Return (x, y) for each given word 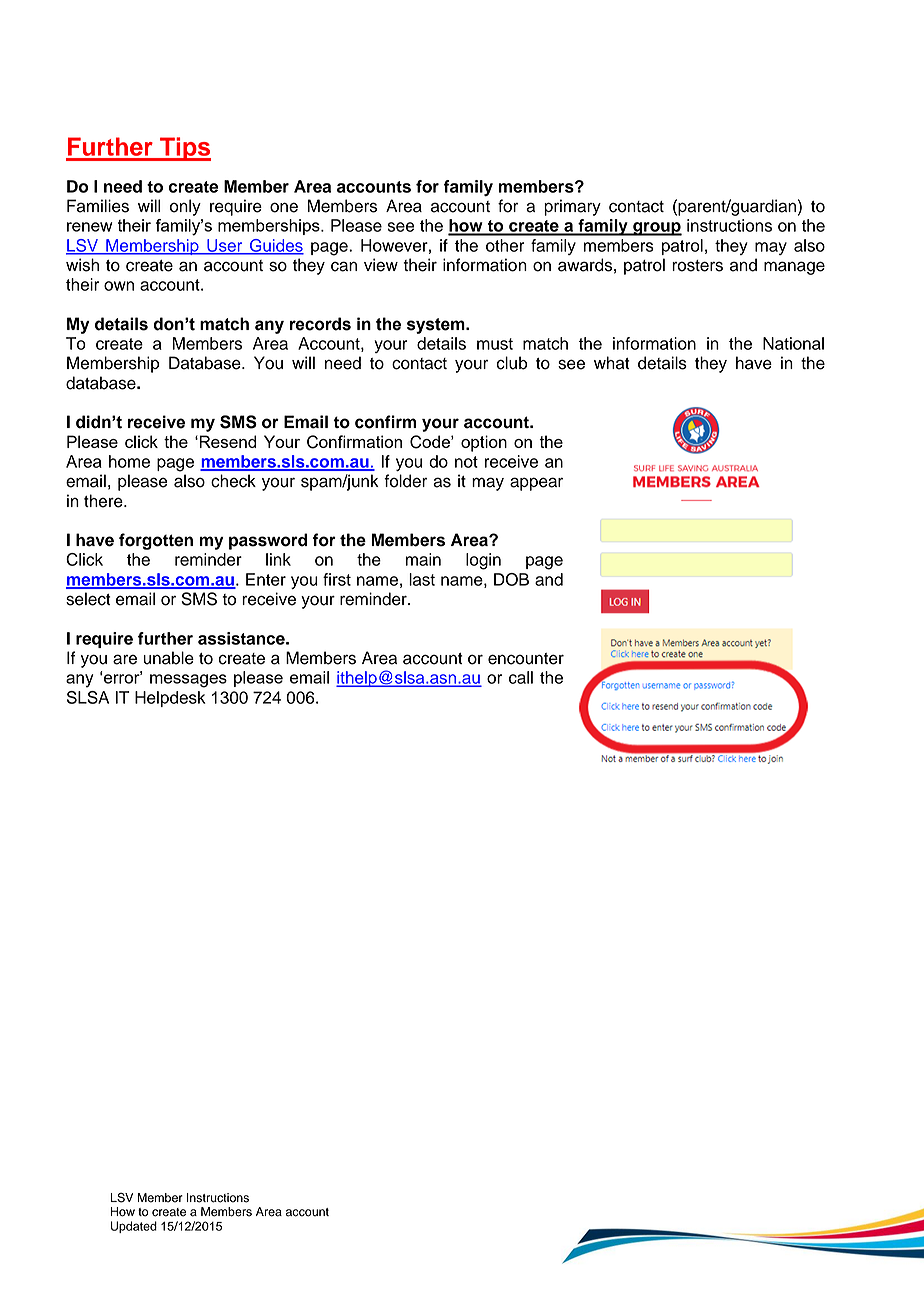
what (612, 363)
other (505, 245)
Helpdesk (170, 699)
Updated (134, 1227)
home (129, 461)
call (521, 677)
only (185, 207)
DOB (511, 579)
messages (188, 681)
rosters (697, 266)
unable (168, 658)
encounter (526, 659)
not (466, 462)
